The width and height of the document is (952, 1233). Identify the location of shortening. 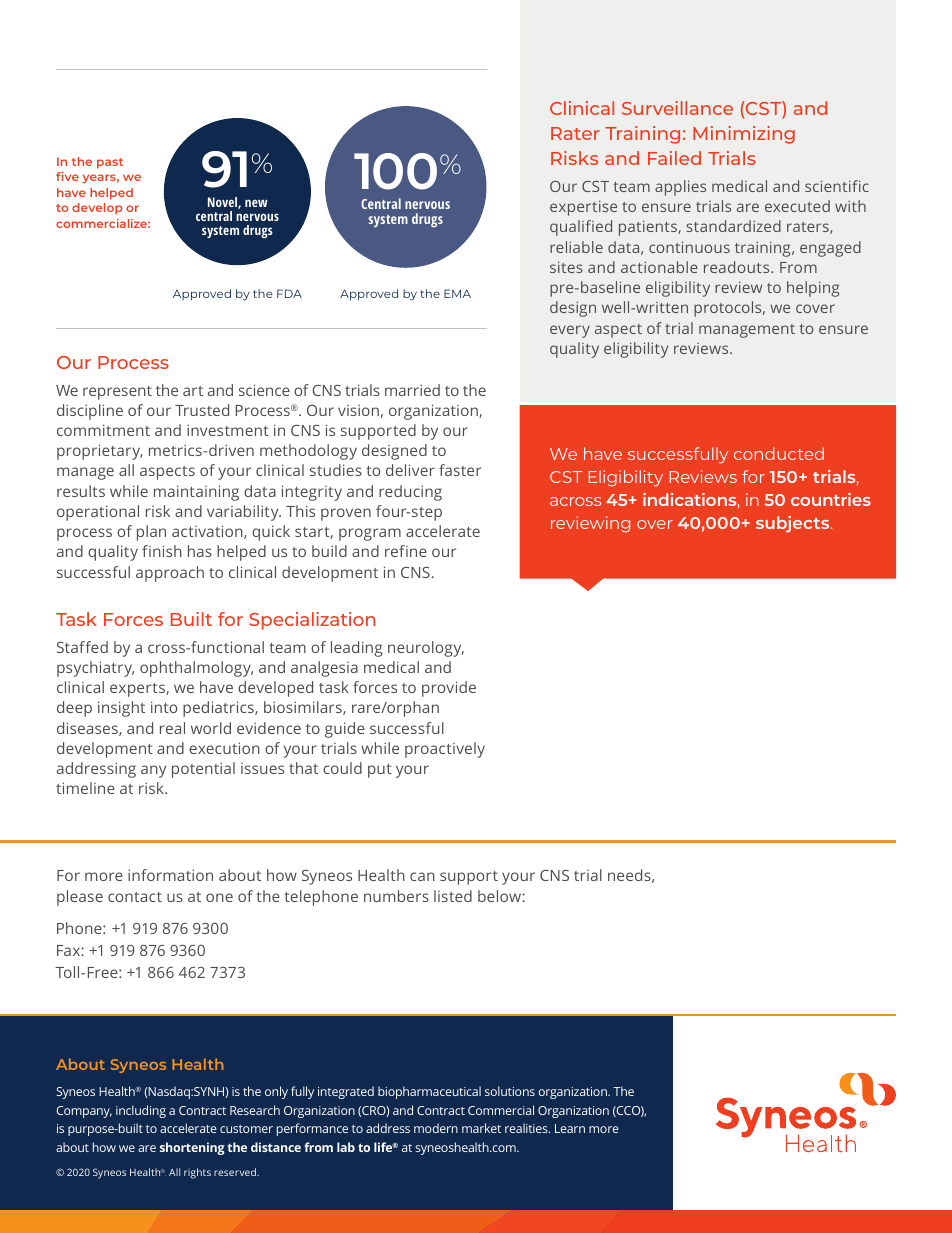
(192, 1148).
